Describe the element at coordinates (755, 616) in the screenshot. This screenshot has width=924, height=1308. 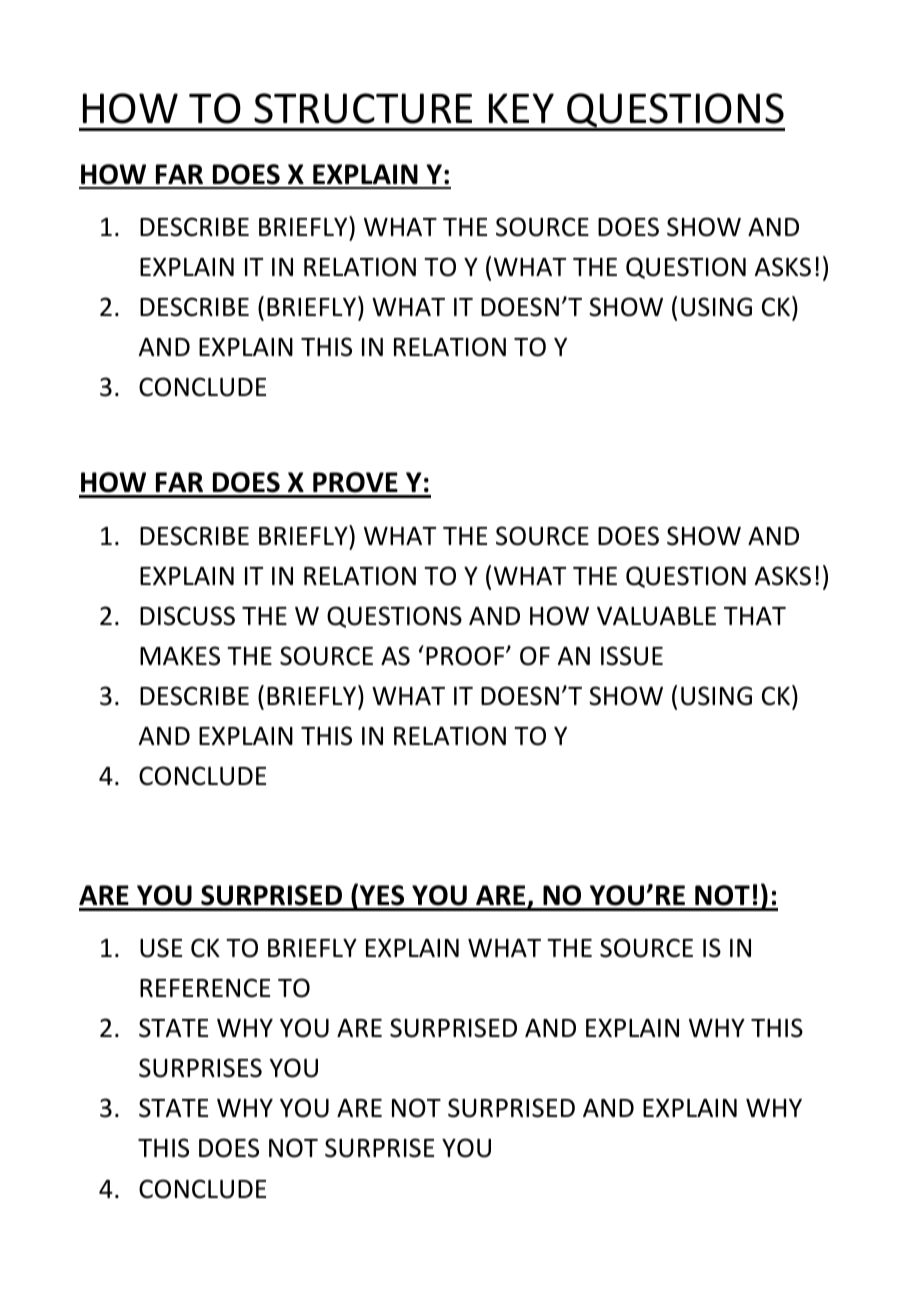
I see `THAT` at that location.
